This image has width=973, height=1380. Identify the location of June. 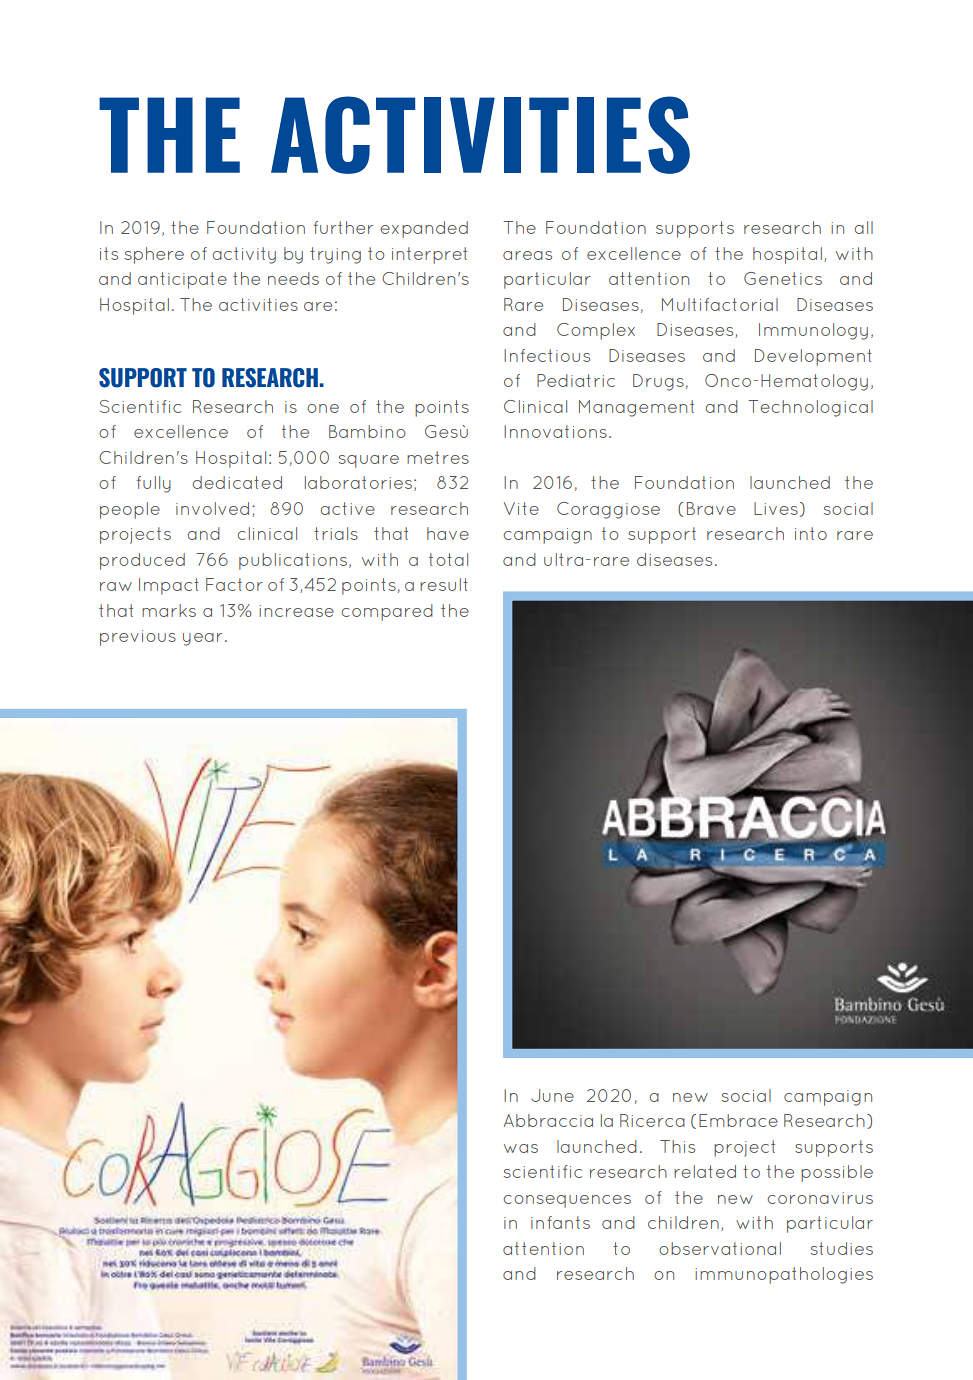
(552, 1095).
